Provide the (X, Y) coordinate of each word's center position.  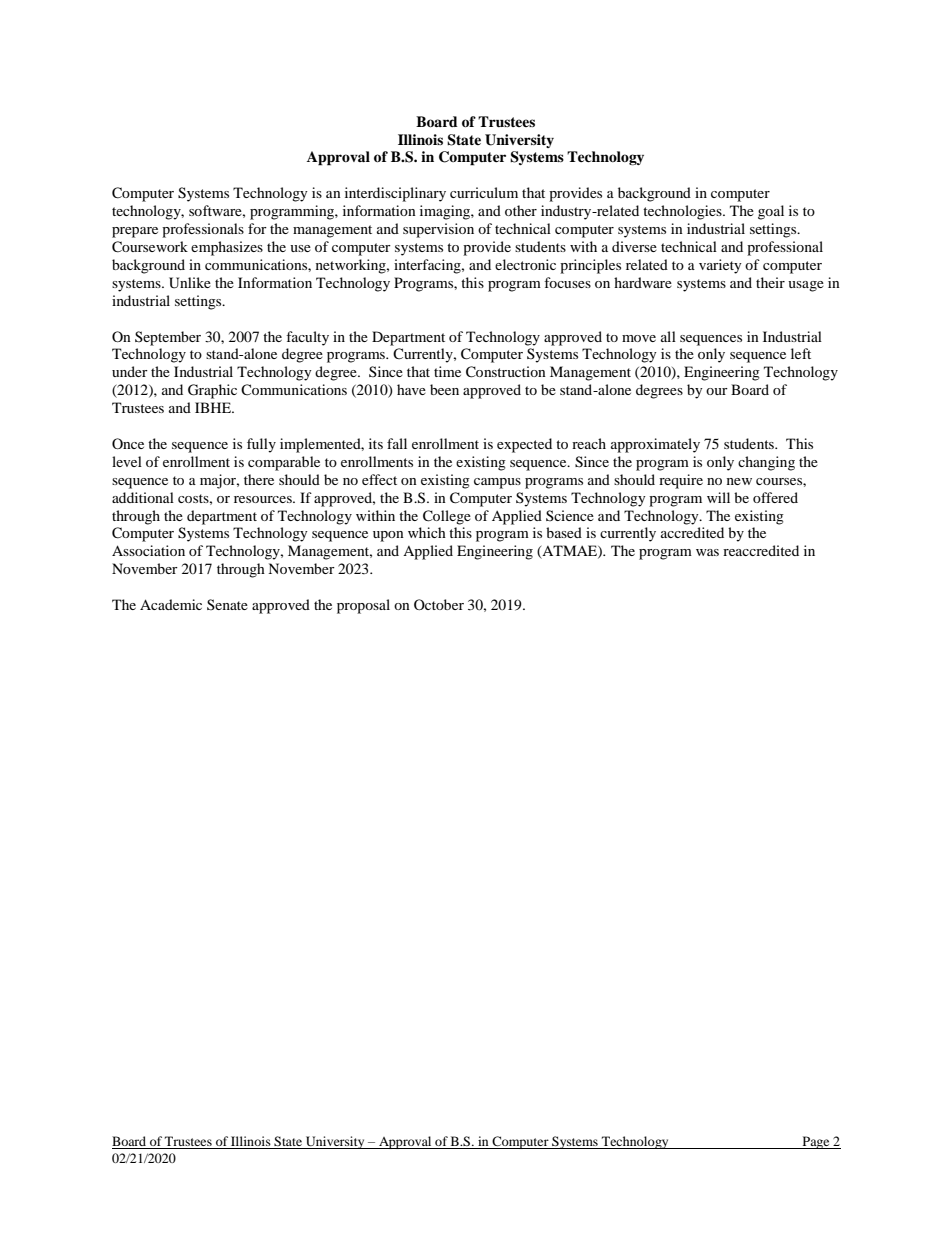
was (707, 552)
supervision (438, 230)
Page (816, 1142)
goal (771, 212)
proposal (363, 606)
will (718, 497)
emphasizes (227, 248)
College (447, 517)
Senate (227, 604)
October (439, 604)
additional (143, 497)
